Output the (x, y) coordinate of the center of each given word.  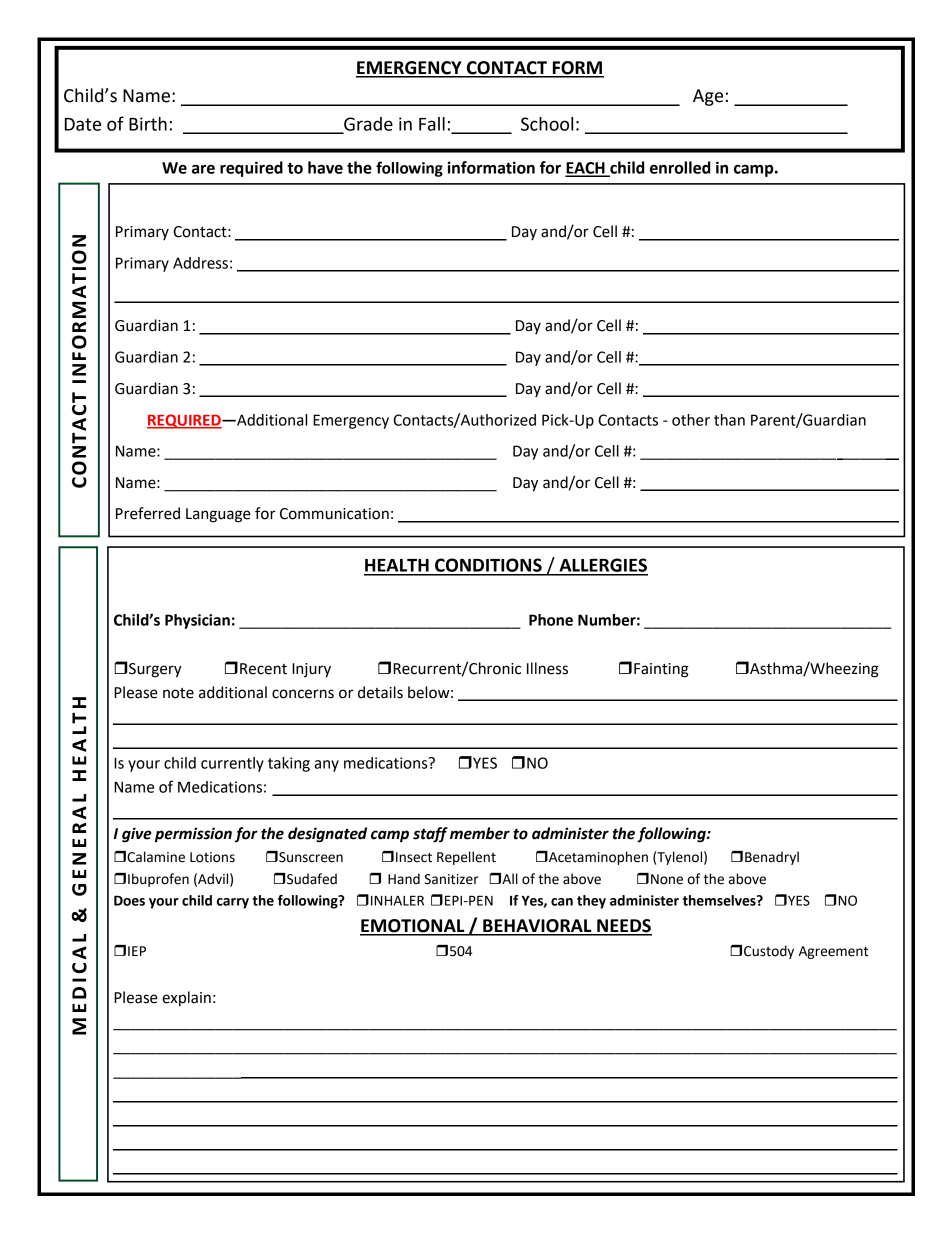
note (178, 693)
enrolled (680, 167)
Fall (432, 124)
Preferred (148, 513)
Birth (148, 124)
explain (186, 998)
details (380, 692)
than (729, 420)
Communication (334, 514)
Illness (547, 668)
